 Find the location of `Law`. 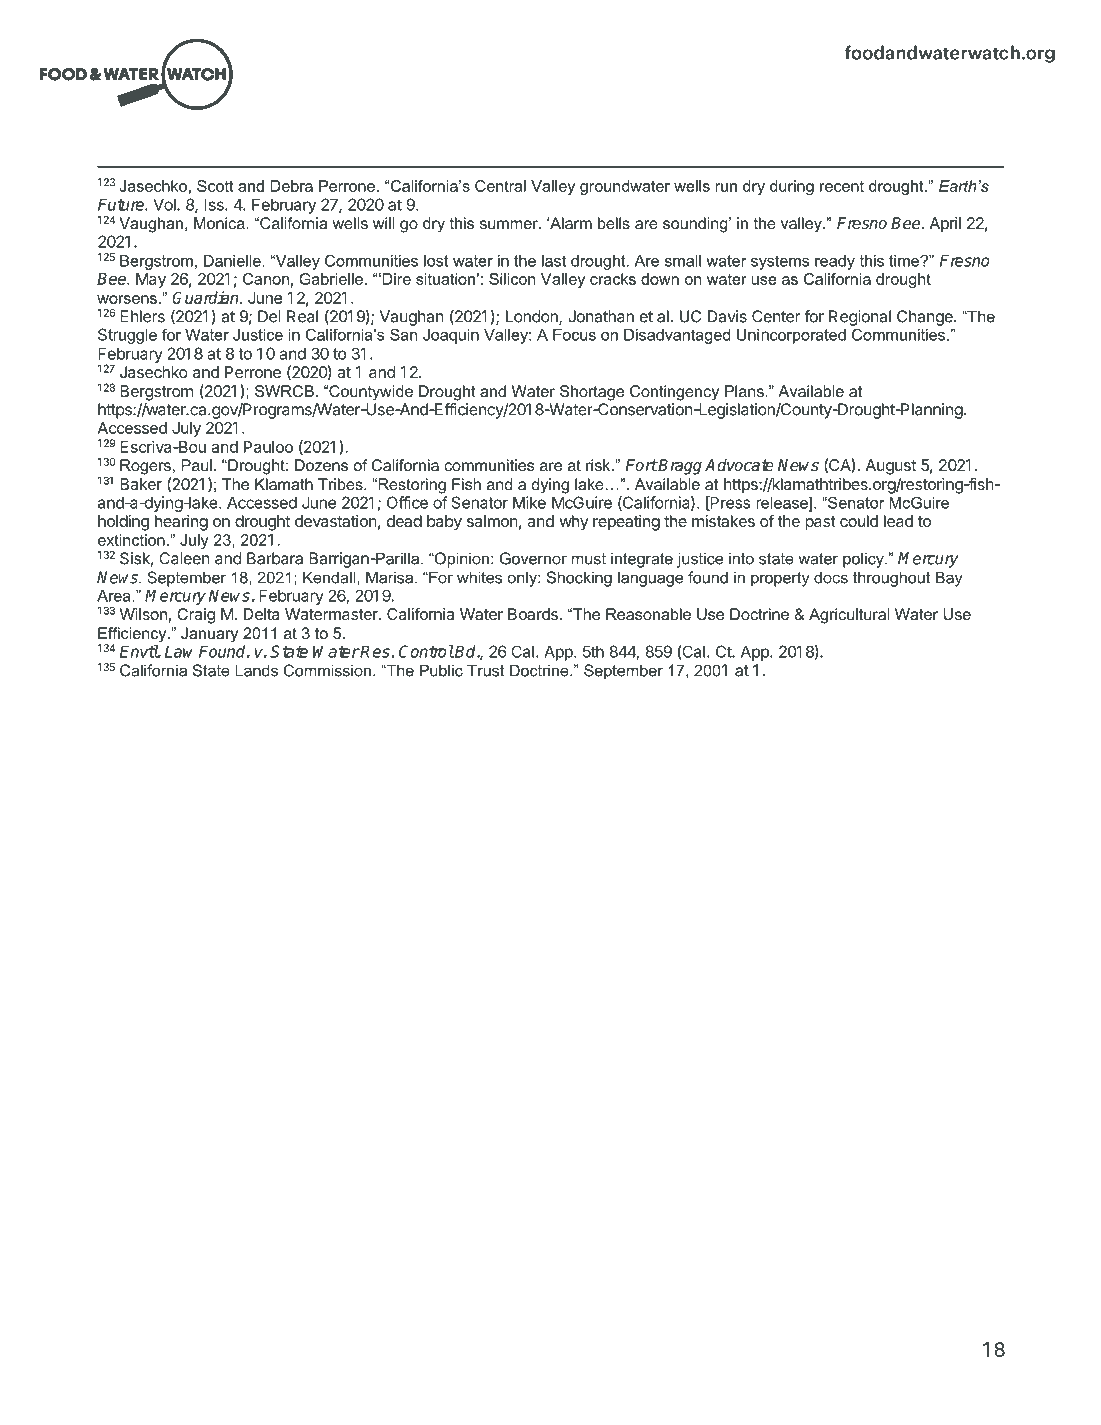

Law is located at coordinates (179, 651).
